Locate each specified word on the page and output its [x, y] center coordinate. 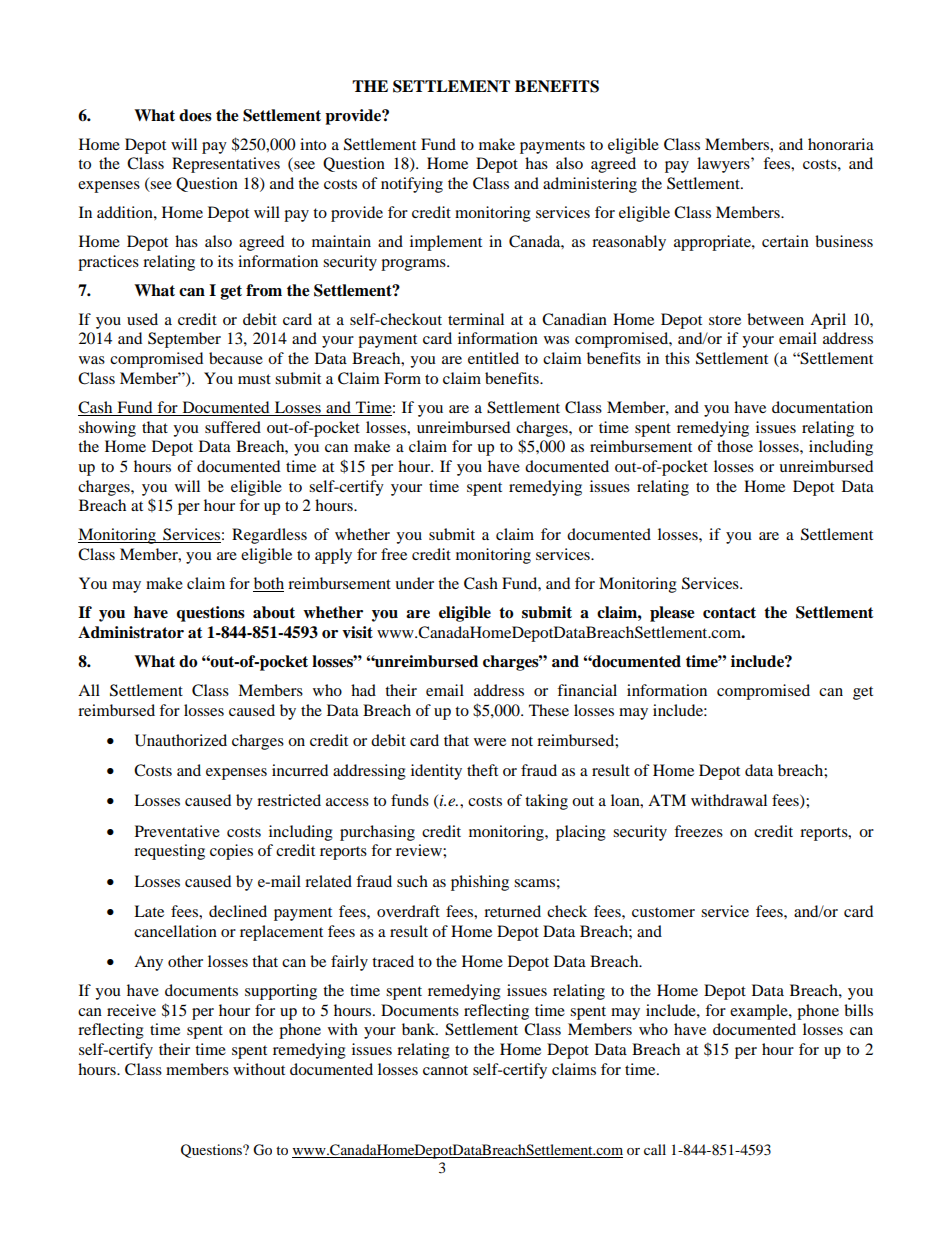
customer [663, 912]
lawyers [724, 165]
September [184, 340]
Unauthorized [181, 740]
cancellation [175, 931]
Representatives [226, 165]
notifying [412, 185]
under [414, 583]
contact [729, 613]
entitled [493, 358]
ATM [667, 800]
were [490, 742]
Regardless [269, 536]
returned [512, 911]
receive [131, 1010]
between [775, 319]
